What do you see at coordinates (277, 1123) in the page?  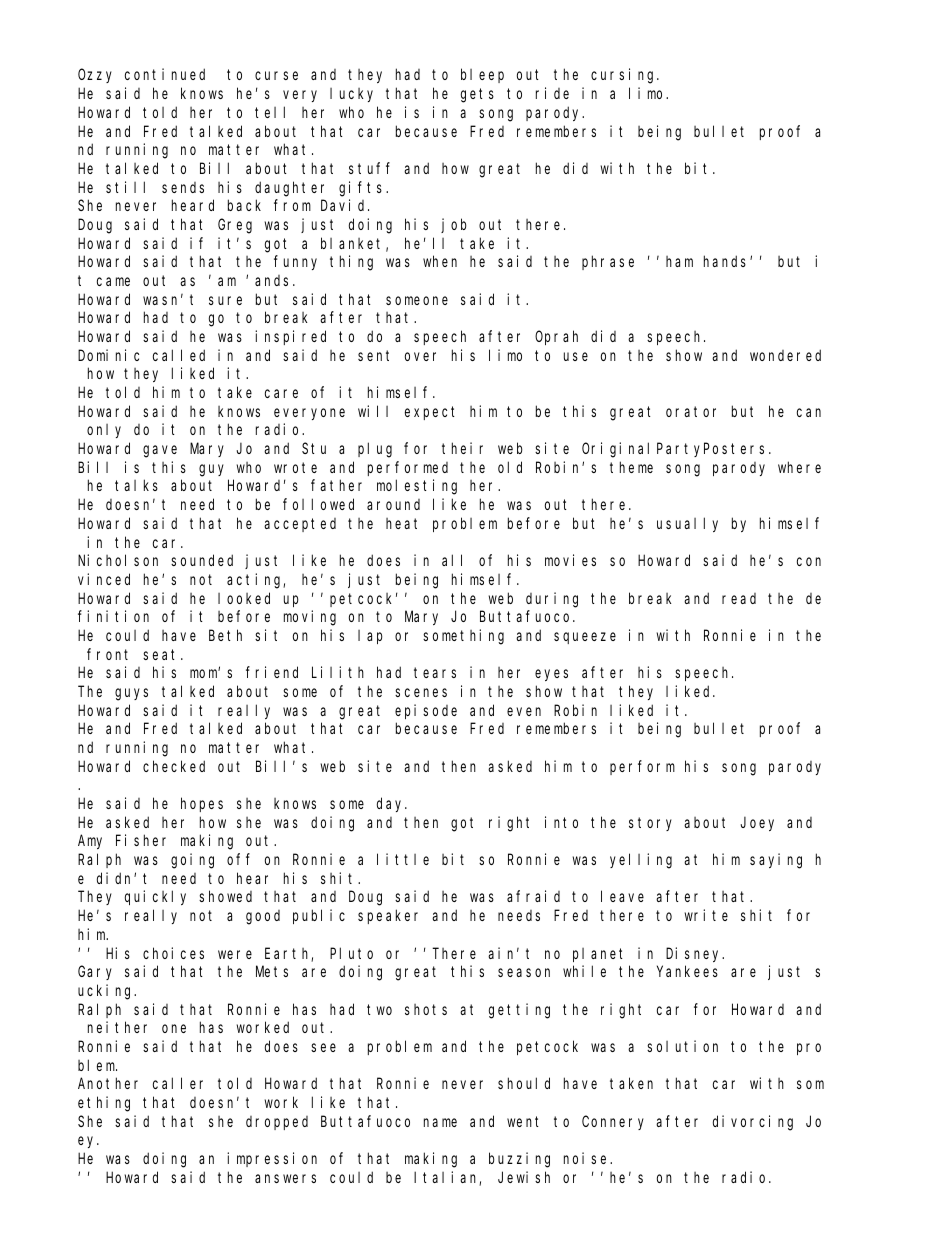 I see `dropped` at bounding box center [277, 1123].
